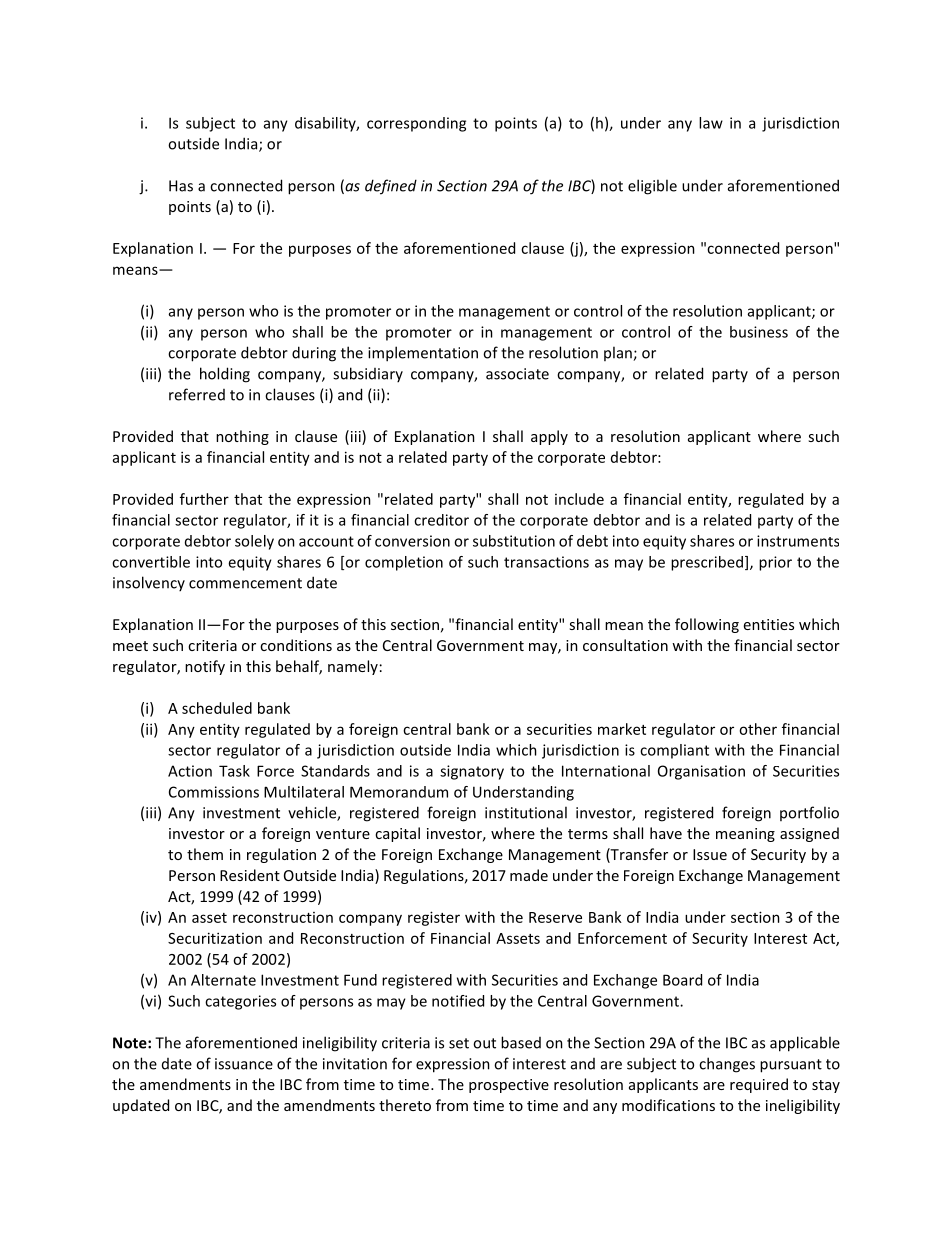 The height and width of the screenshot is (1233, 952). What do you see at coordinates (416, 124) in the screenshot?
I see `corresponding` at bounding box center [416, 124].
